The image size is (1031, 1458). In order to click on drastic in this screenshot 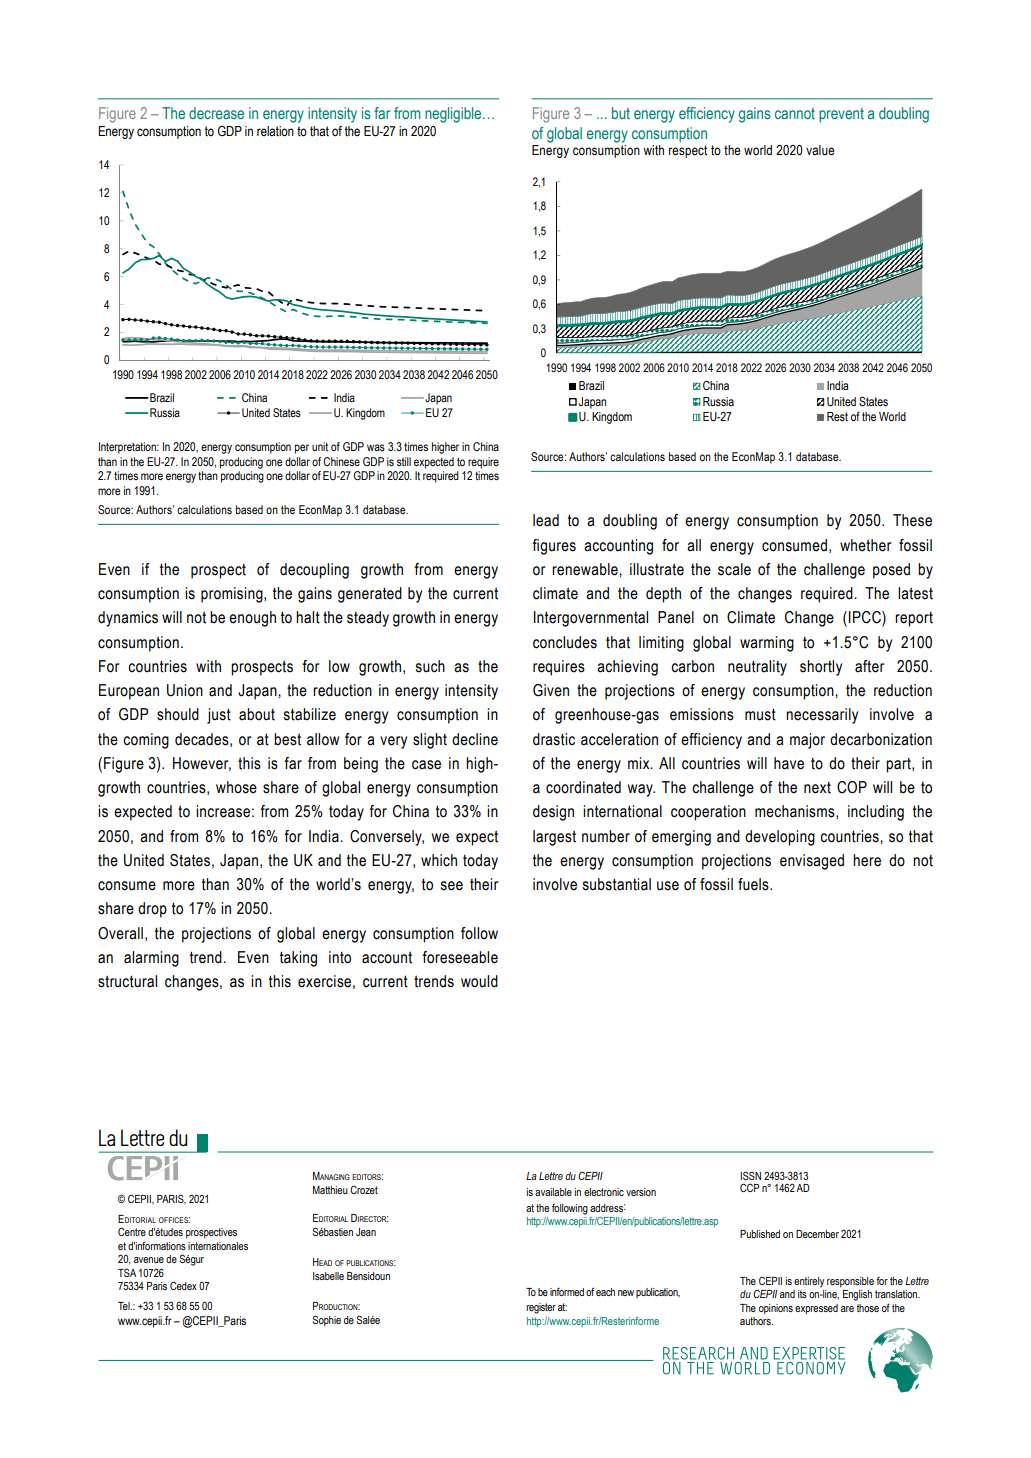, I will do `click(554, 739)`.
